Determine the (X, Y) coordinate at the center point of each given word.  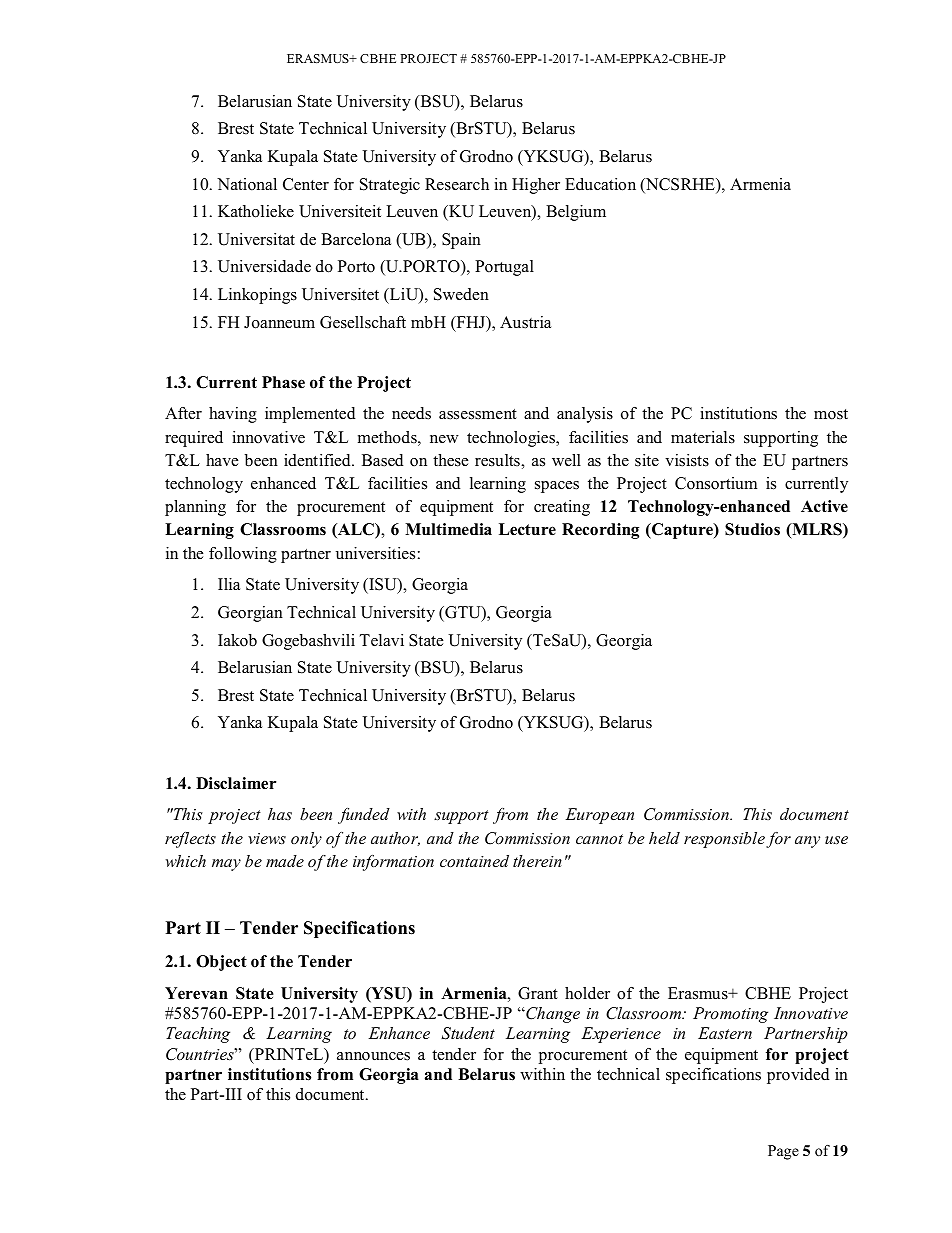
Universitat (256, 239)
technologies (512, 439)
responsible (724, 840)
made (285, 861)
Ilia (229, 584)
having (233, 415)
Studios (752, 529)
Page (783, 1152)
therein (537, 861)
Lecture (527, 529)
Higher (536, 186)
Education (600, 184)
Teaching (198, 1035)
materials (703, 437)
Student (468, 1033)
